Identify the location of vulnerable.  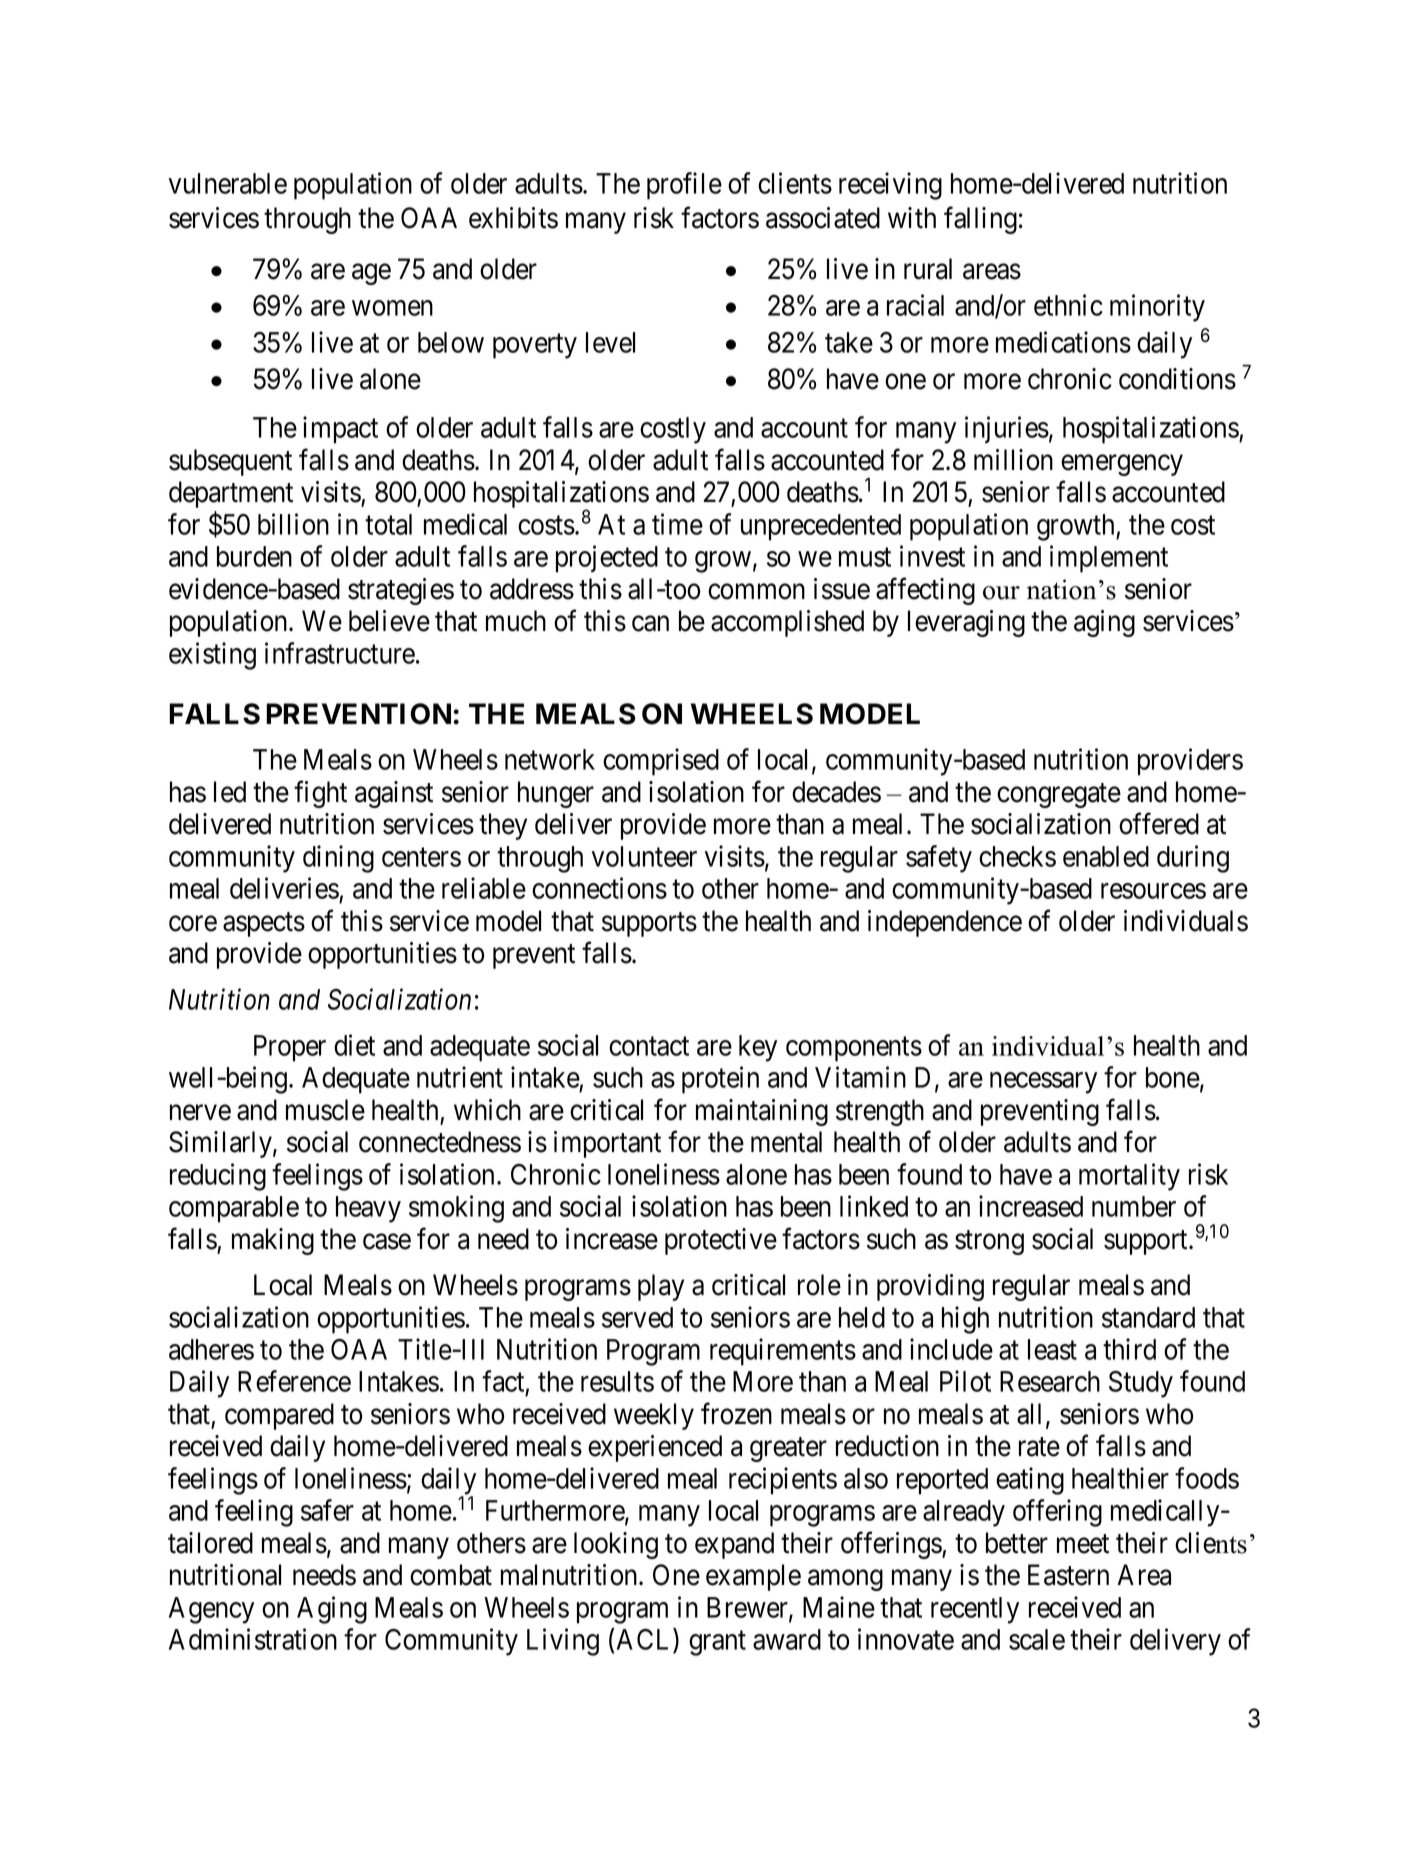
(228, 183).
